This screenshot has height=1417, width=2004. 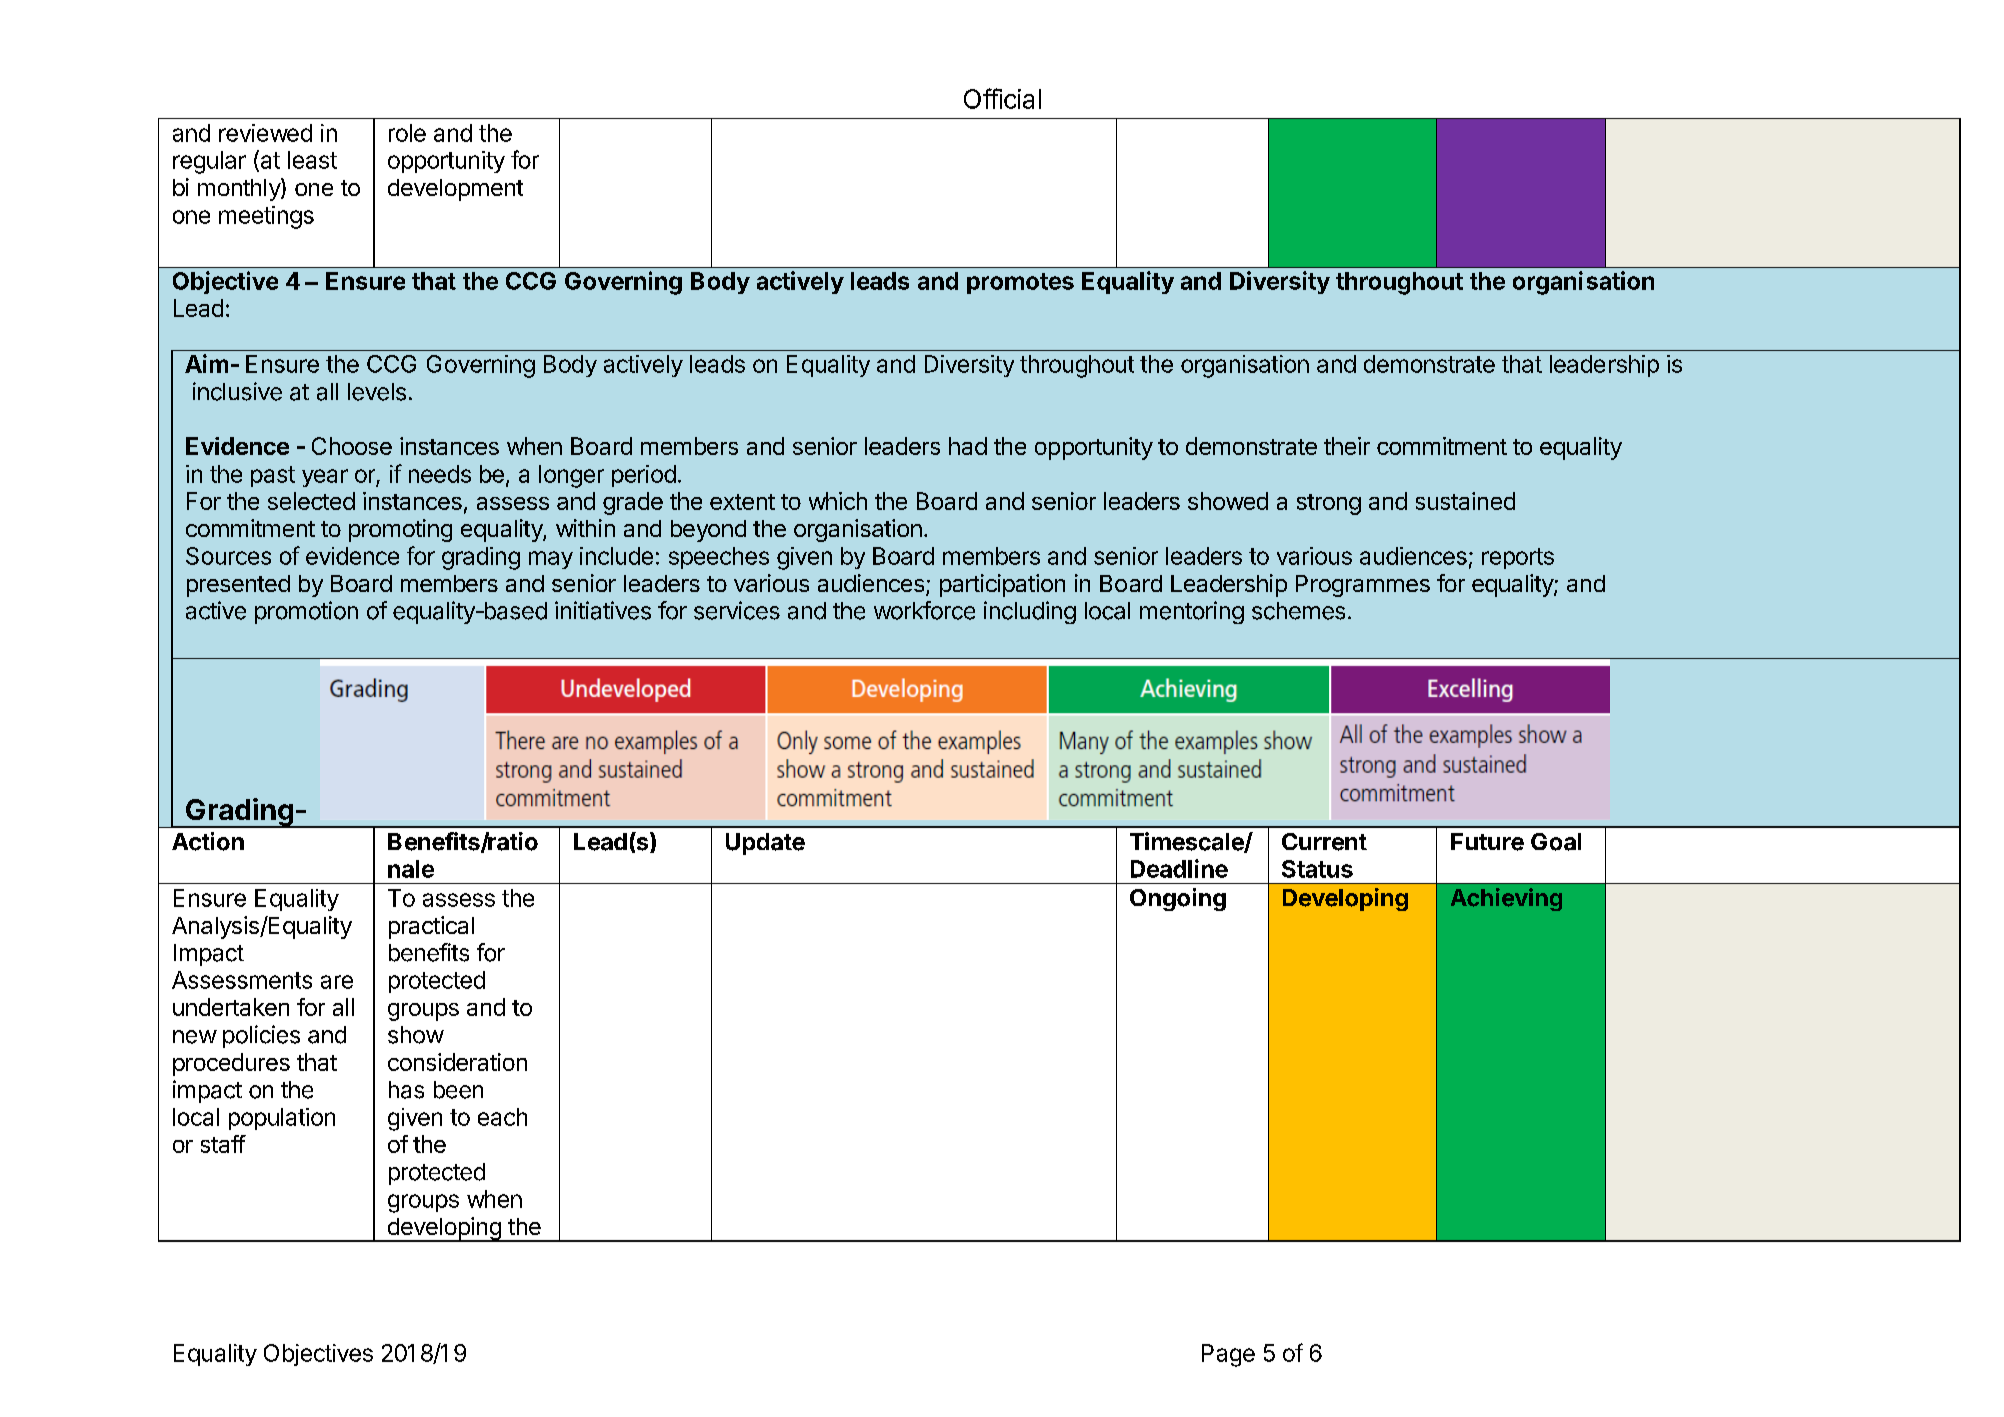 I want to click on promotion, so click(x=306, y=612).
